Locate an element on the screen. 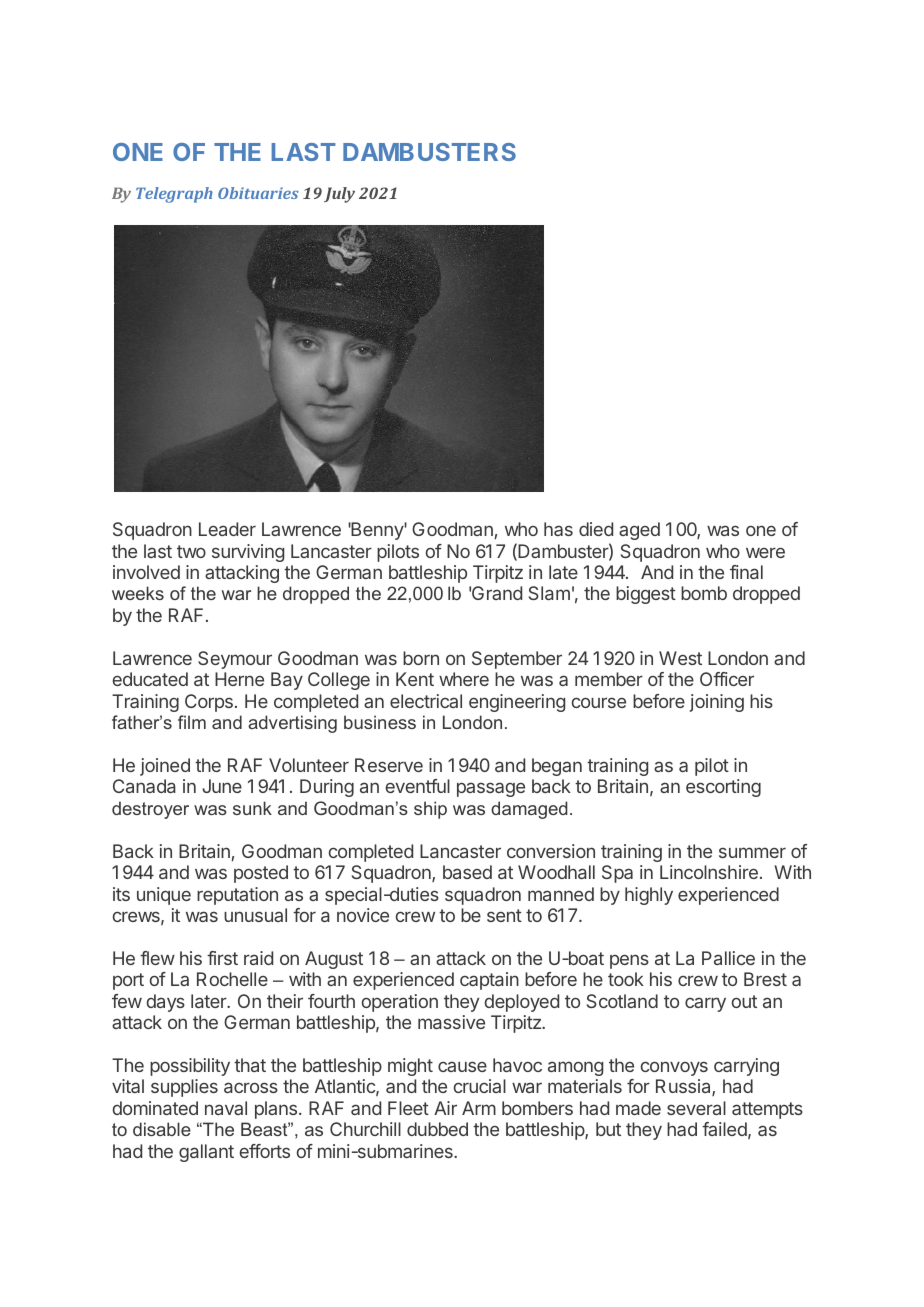  where is located at coordinates (464, 679).
